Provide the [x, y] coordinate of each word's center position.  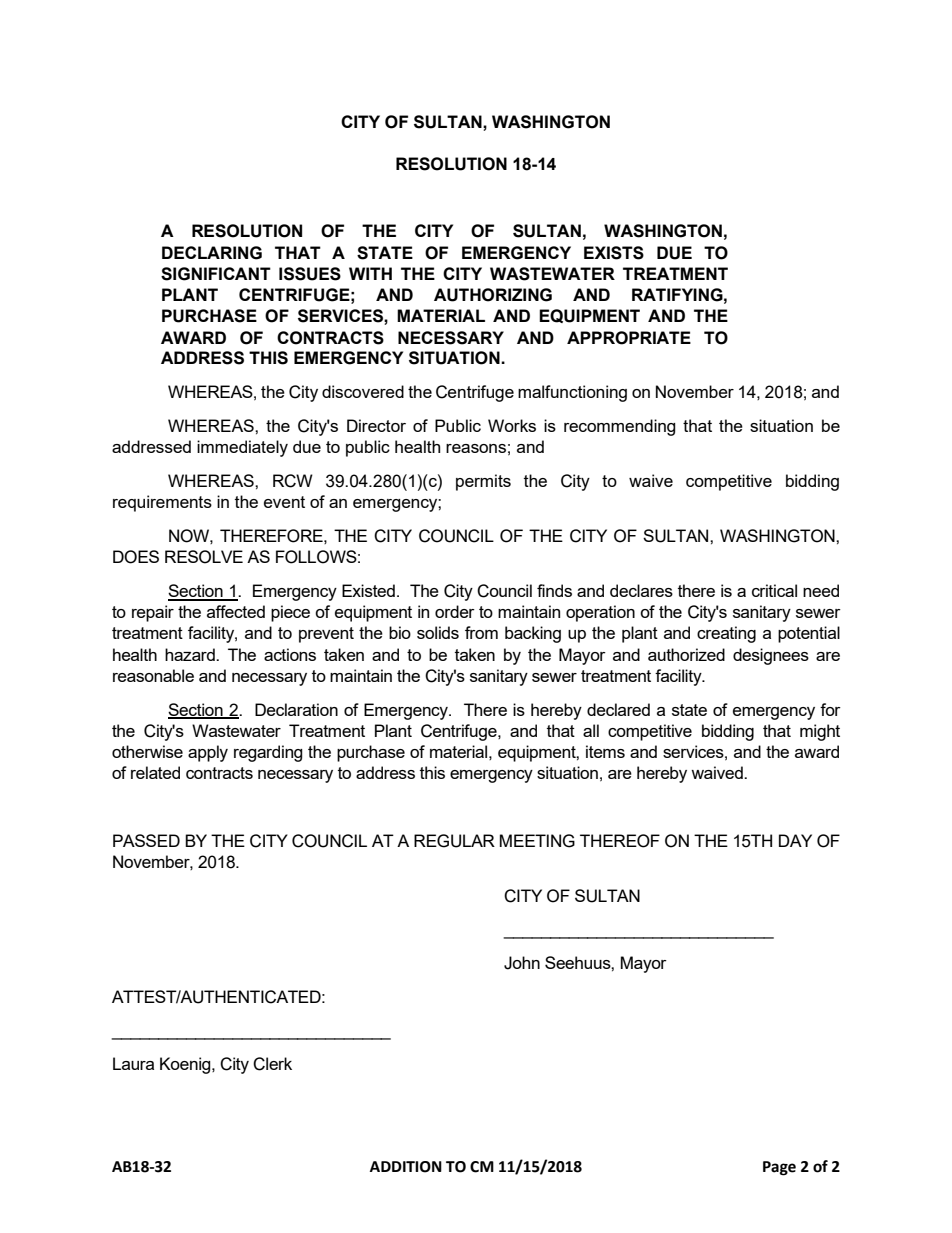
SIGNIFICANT [216, 274]
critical [774, 590]
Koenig [186, 1065]
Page [779, 1168]
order [455, 611]
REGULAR [454, 841]
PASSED [146, 840]
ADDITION [406, 1167]
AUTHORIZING [493, 295]
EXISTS [614, 253]
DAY [795, 840]
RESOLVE [204, 557]
